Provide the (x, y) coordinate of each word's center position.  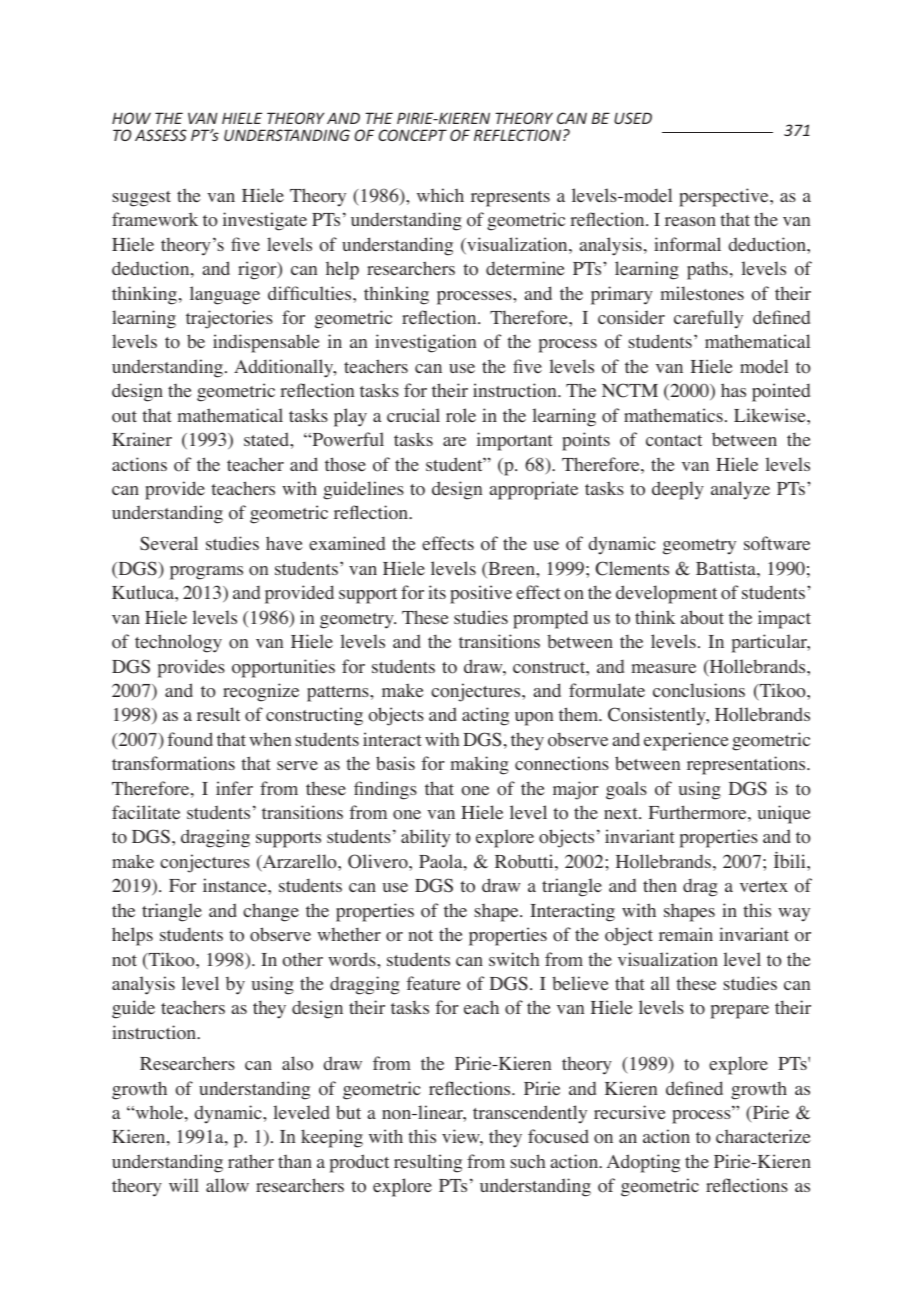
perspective (725, 197)
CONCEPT (412, 135)
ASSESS (161, 135)
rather (251, 1161)
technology (178, 643)
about (702, 617)
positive (481, 594)
